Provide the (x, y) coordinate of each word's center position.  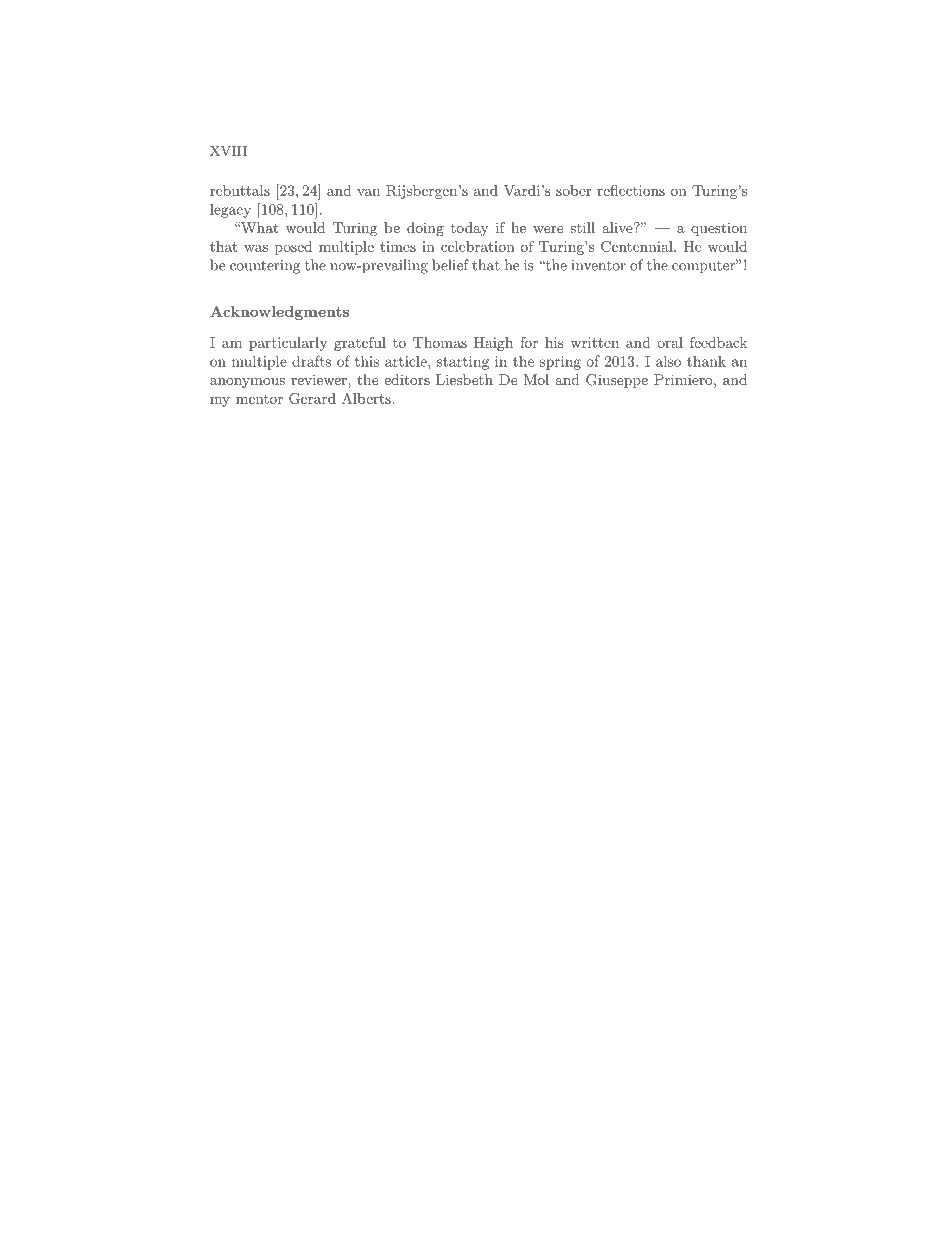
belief (450, 265)
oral (670, 342)
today (470, 229)
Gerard (312, 398)
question (719, 229)
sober (574, 190)
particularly (288, 344)
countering (265, 267)
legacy (230, 211)
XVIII (228, 151)
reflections (631, 190)
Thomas (440, 342)
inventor (599, 265)
